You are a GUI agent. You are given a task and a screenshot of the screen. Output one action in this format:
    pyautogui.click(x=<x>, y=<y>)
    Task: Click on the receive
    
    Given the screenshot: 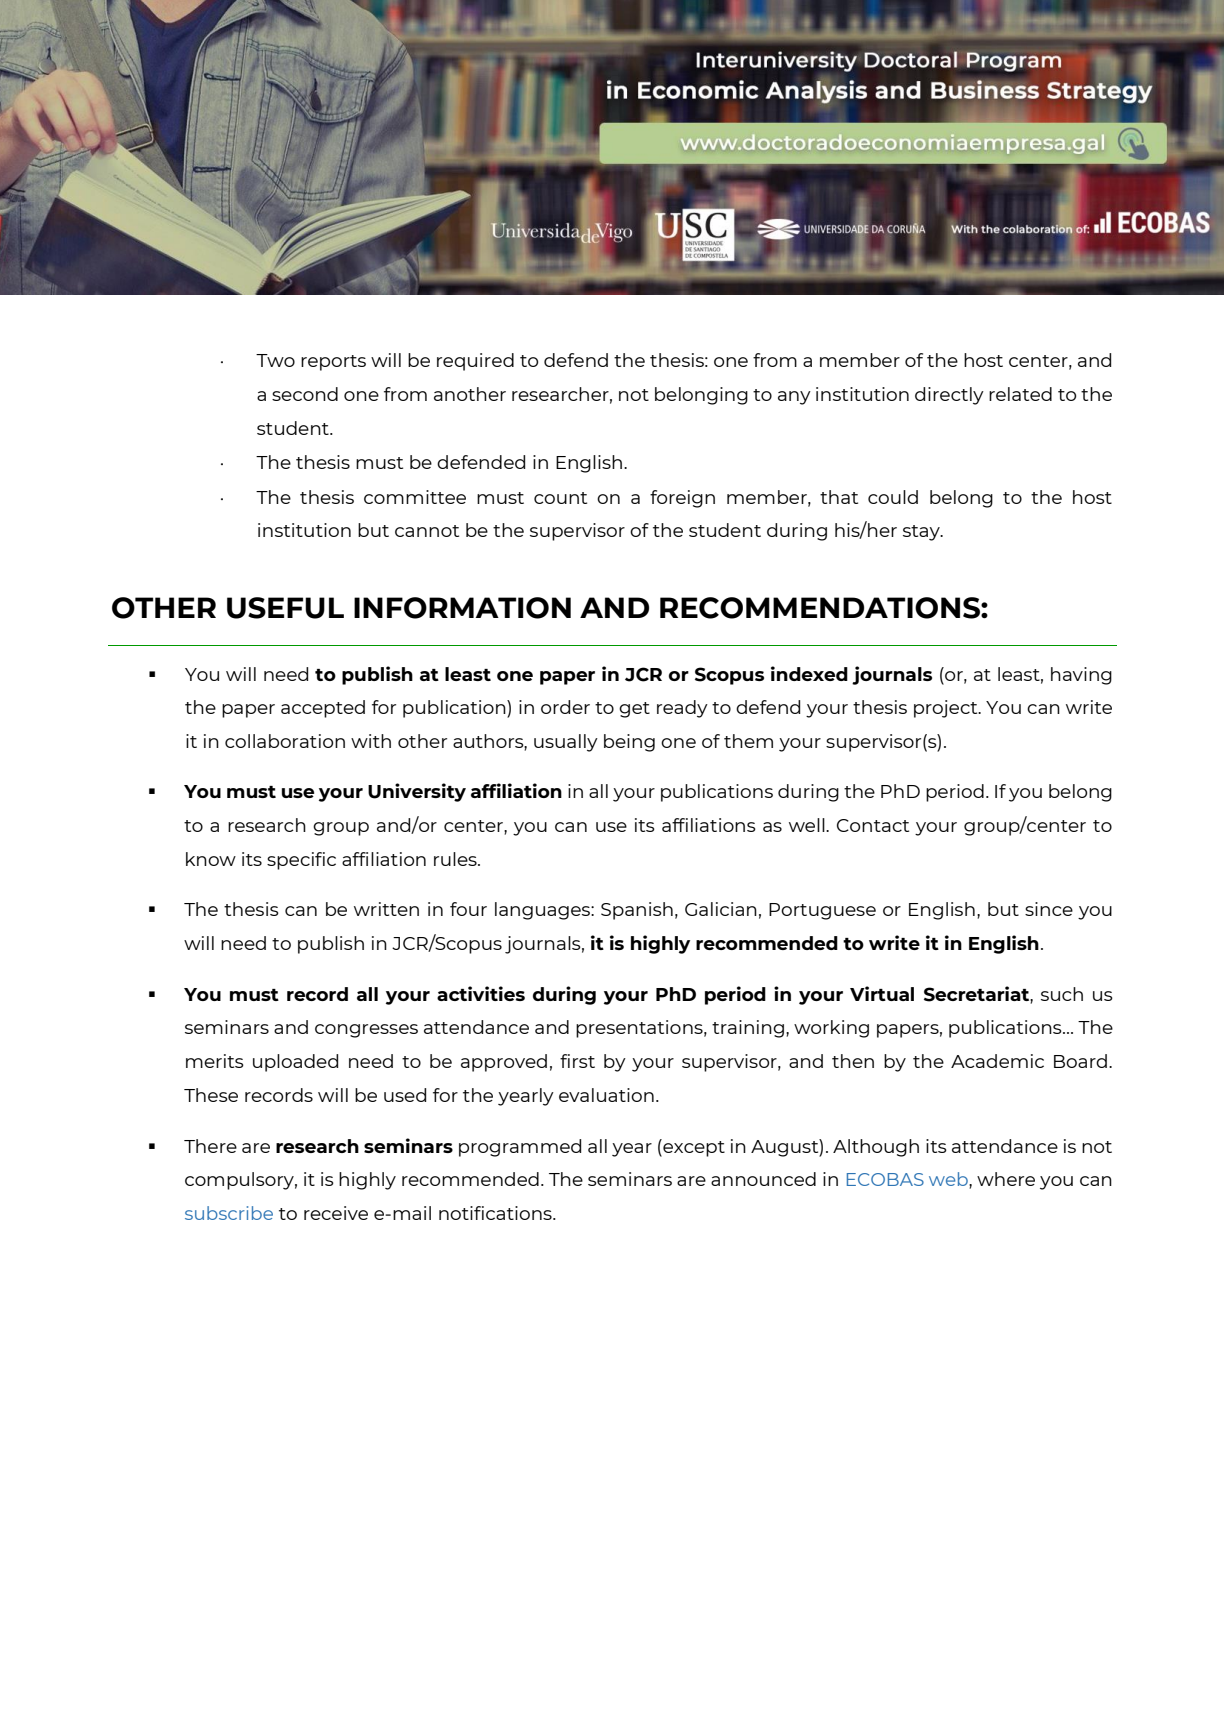 What is the action you would take?
    pyautogui.click(x=336, y=1213)
